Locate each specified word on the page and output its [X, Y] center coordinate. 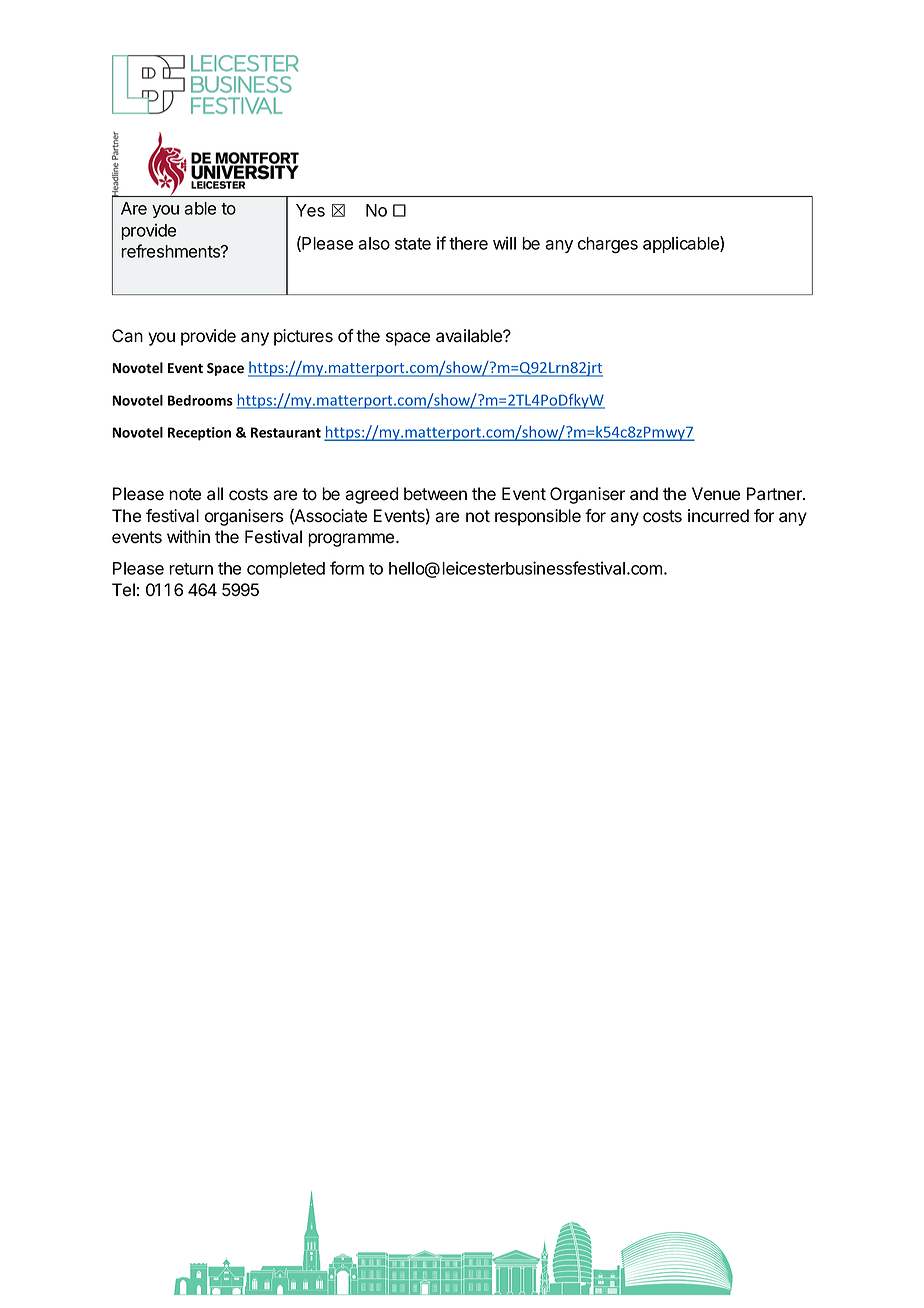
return [191, 569]
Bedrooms [200, 400]
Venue [716, 494]
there [468, 243]
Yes [310, 210]
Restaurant [286, 432]
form [347, 568]
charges [608, 245]
